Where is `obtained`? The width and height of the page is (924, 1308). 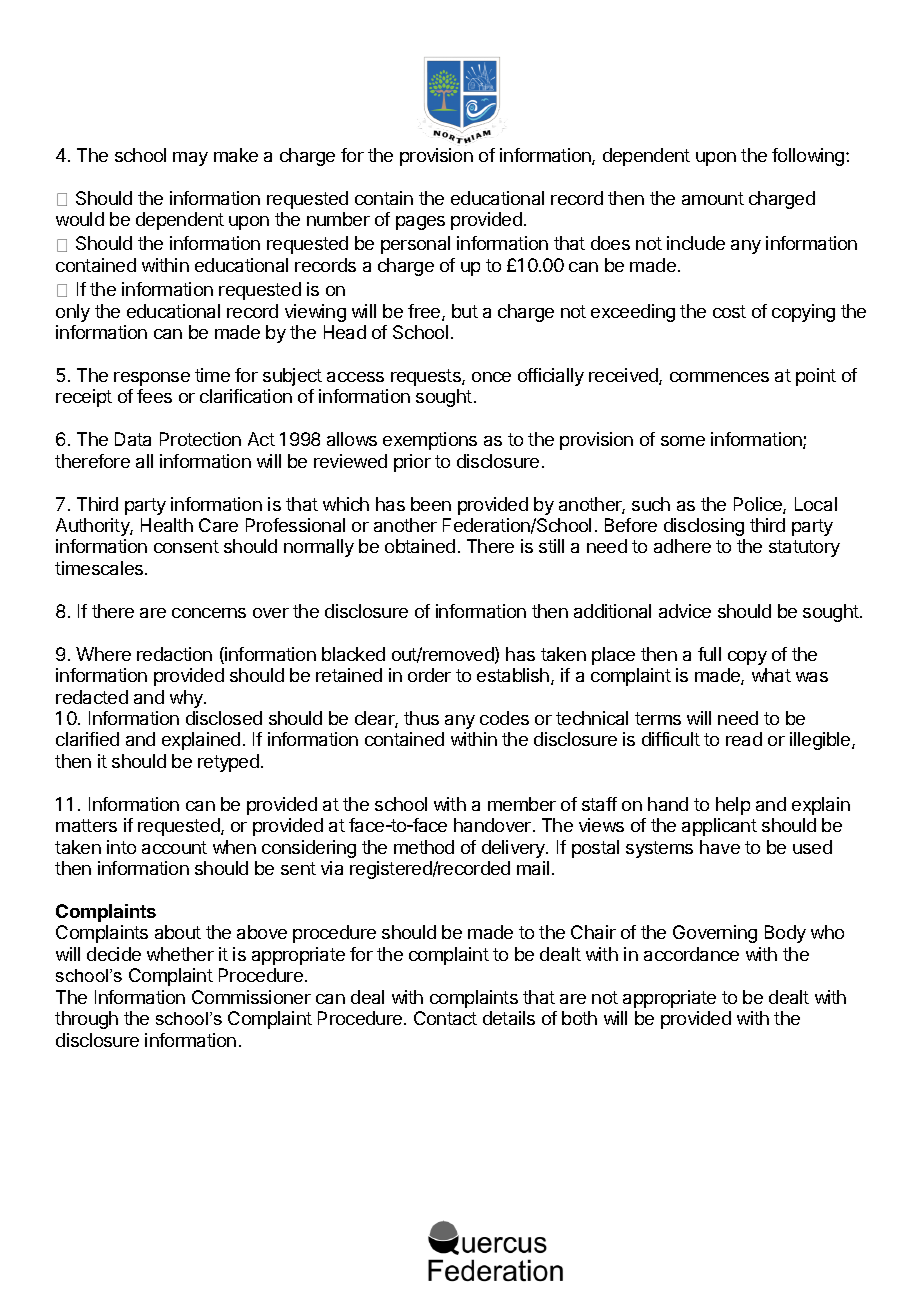 obtained is located at coordinates (420, 546).
